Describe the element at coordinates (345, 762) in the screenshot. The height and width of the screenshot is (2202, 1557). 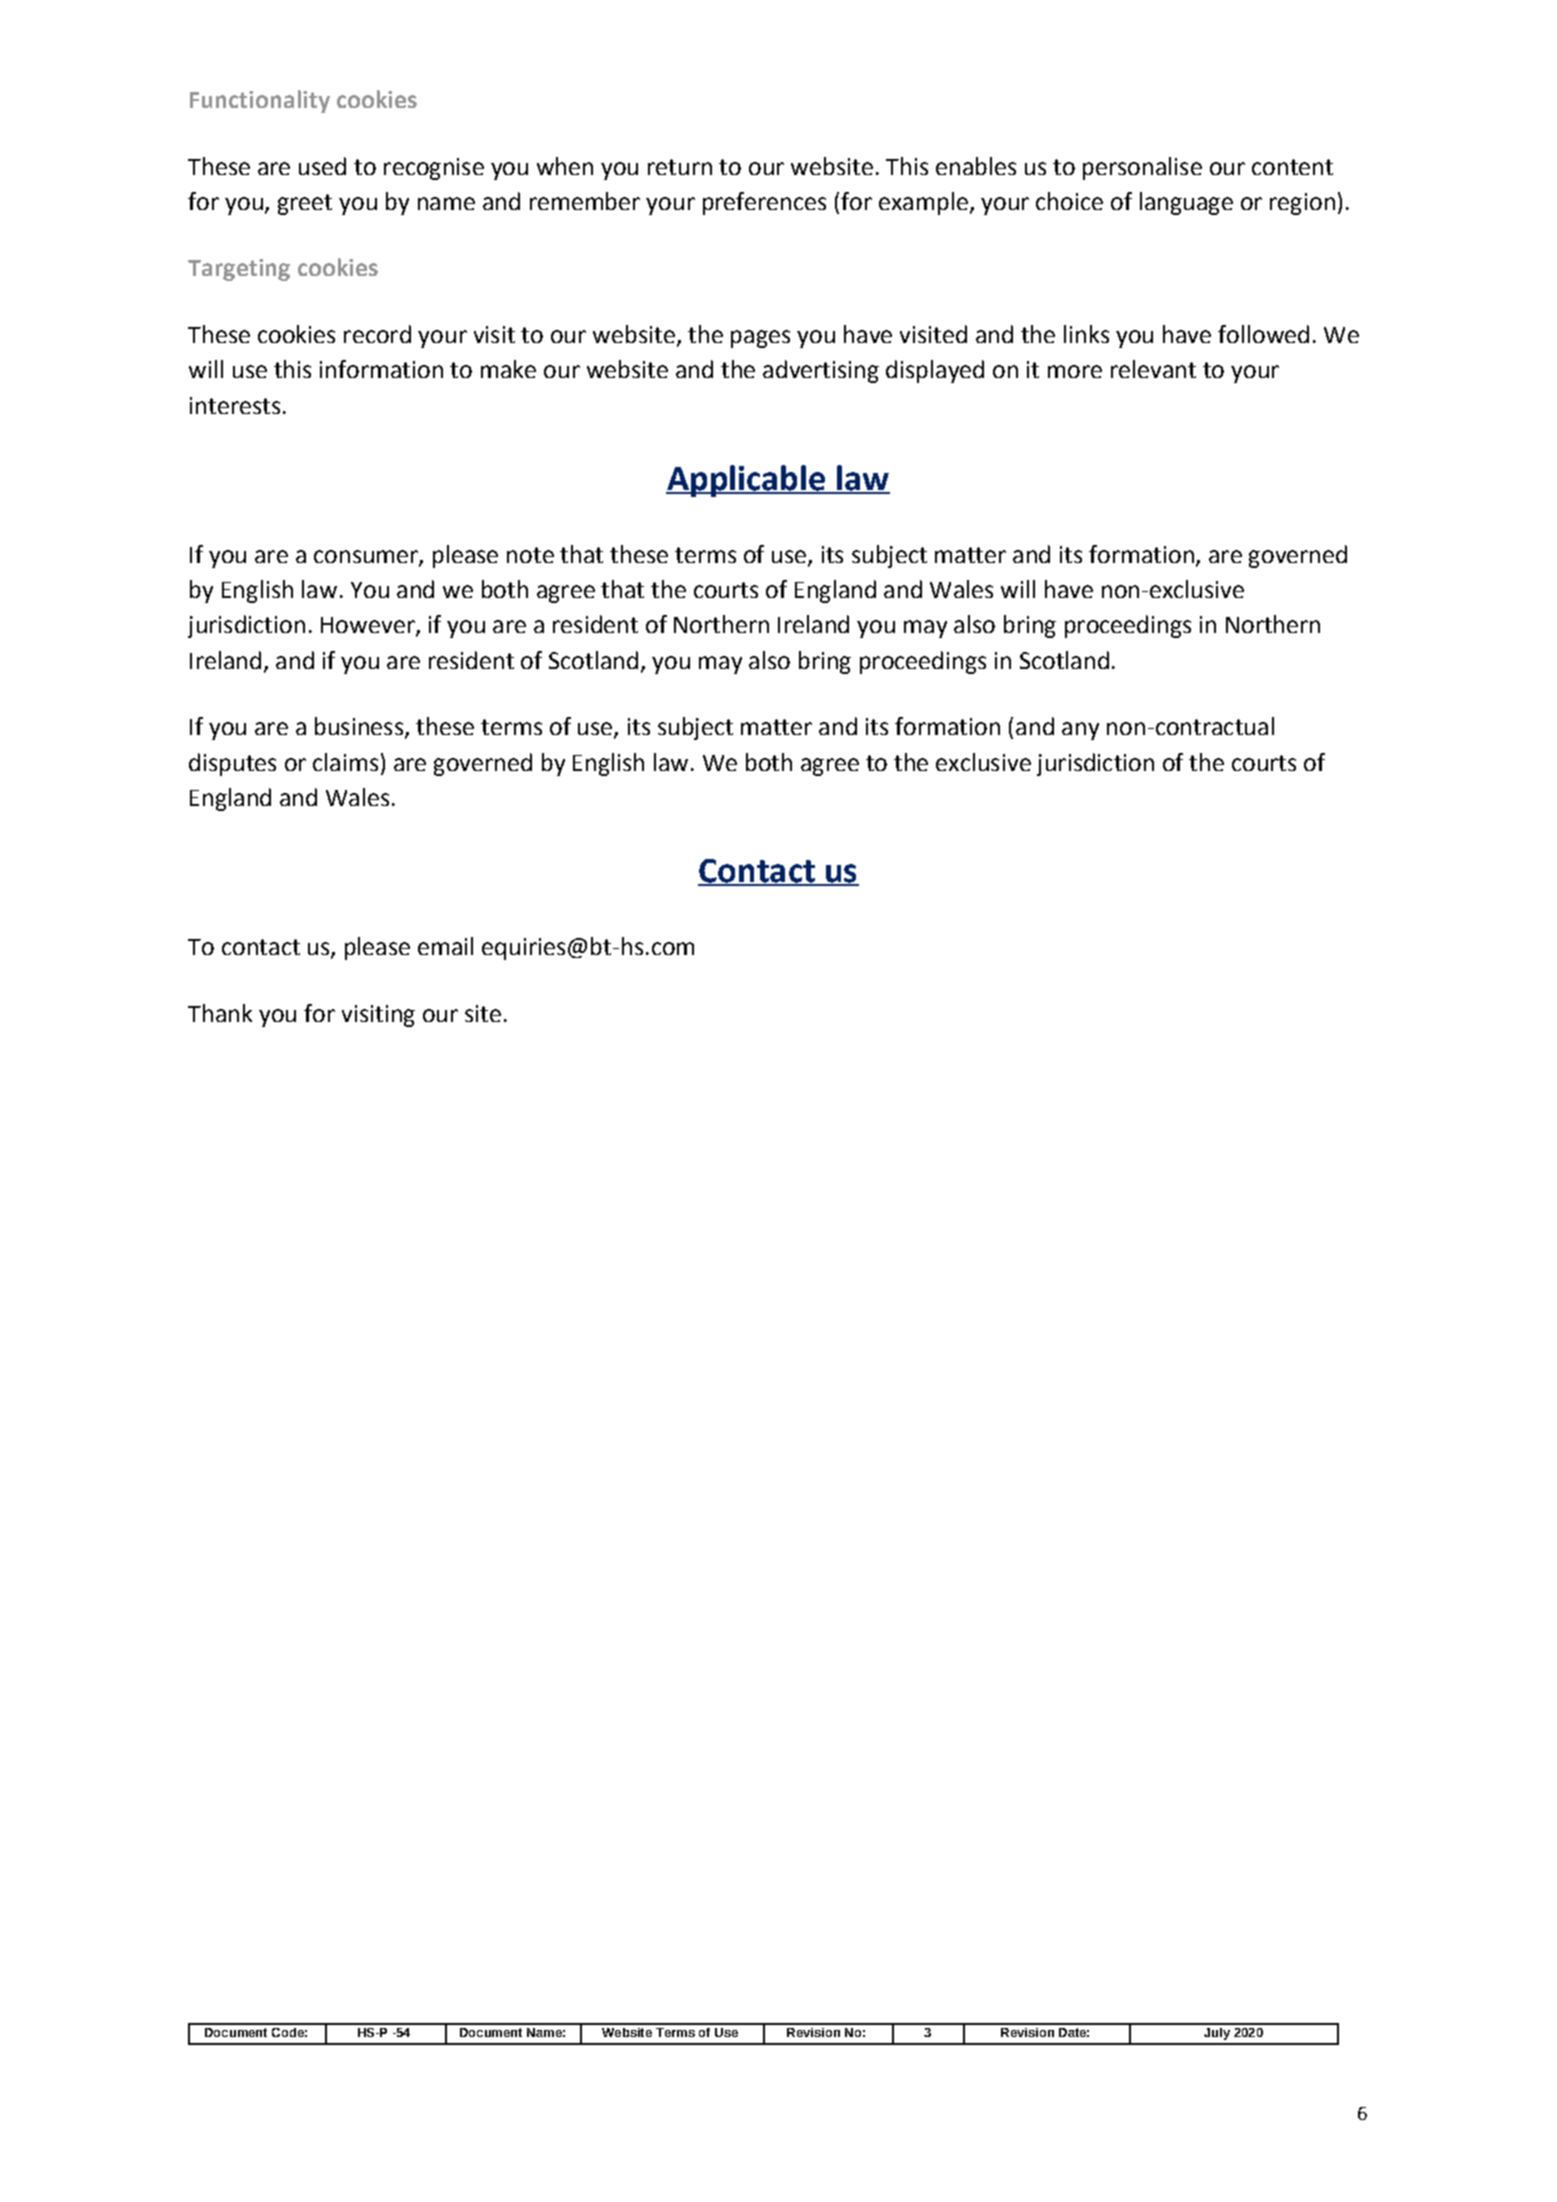
I see `claims` at that location.
